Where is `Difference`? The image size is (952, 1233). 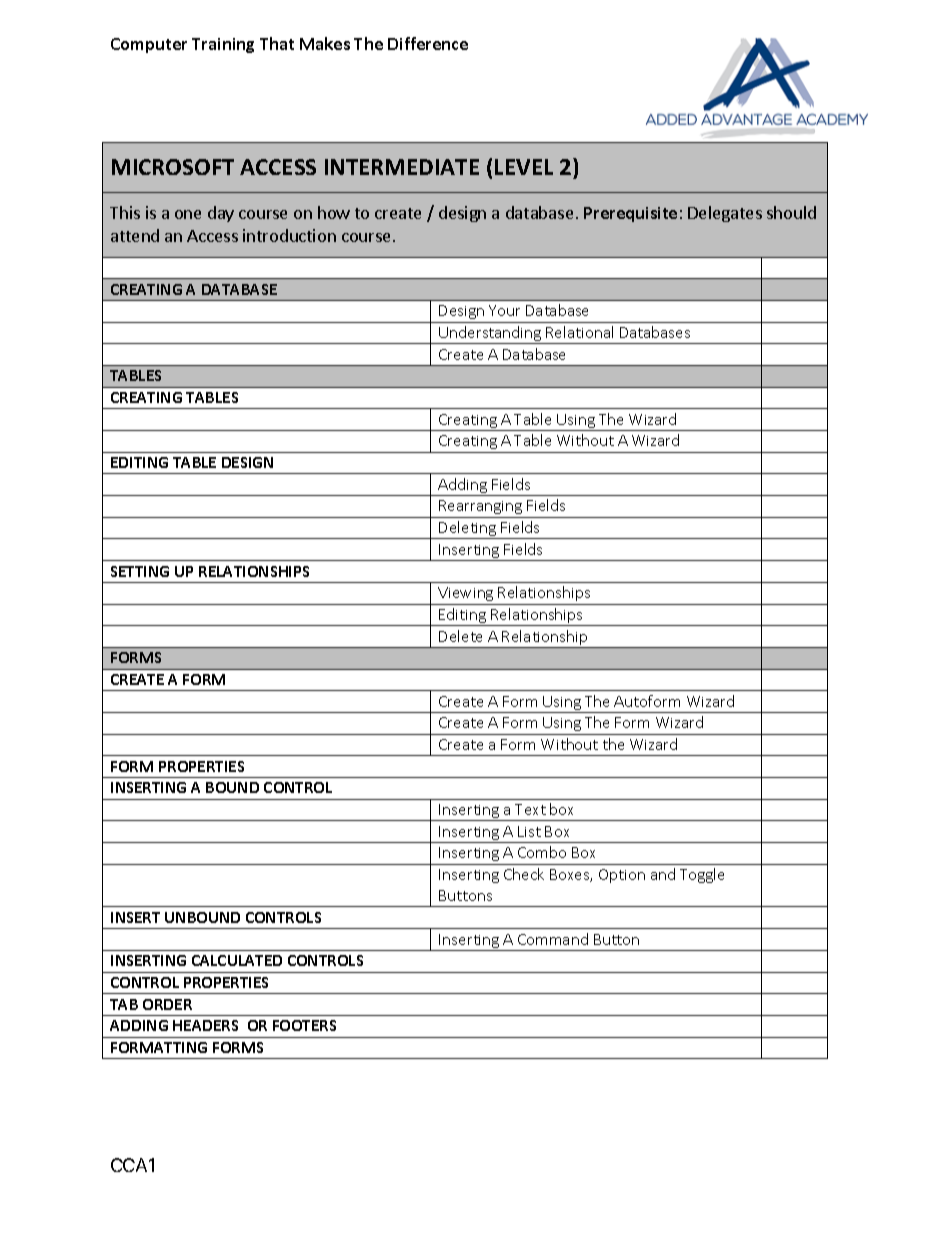
Difference is located at coordinates (428, 43).
